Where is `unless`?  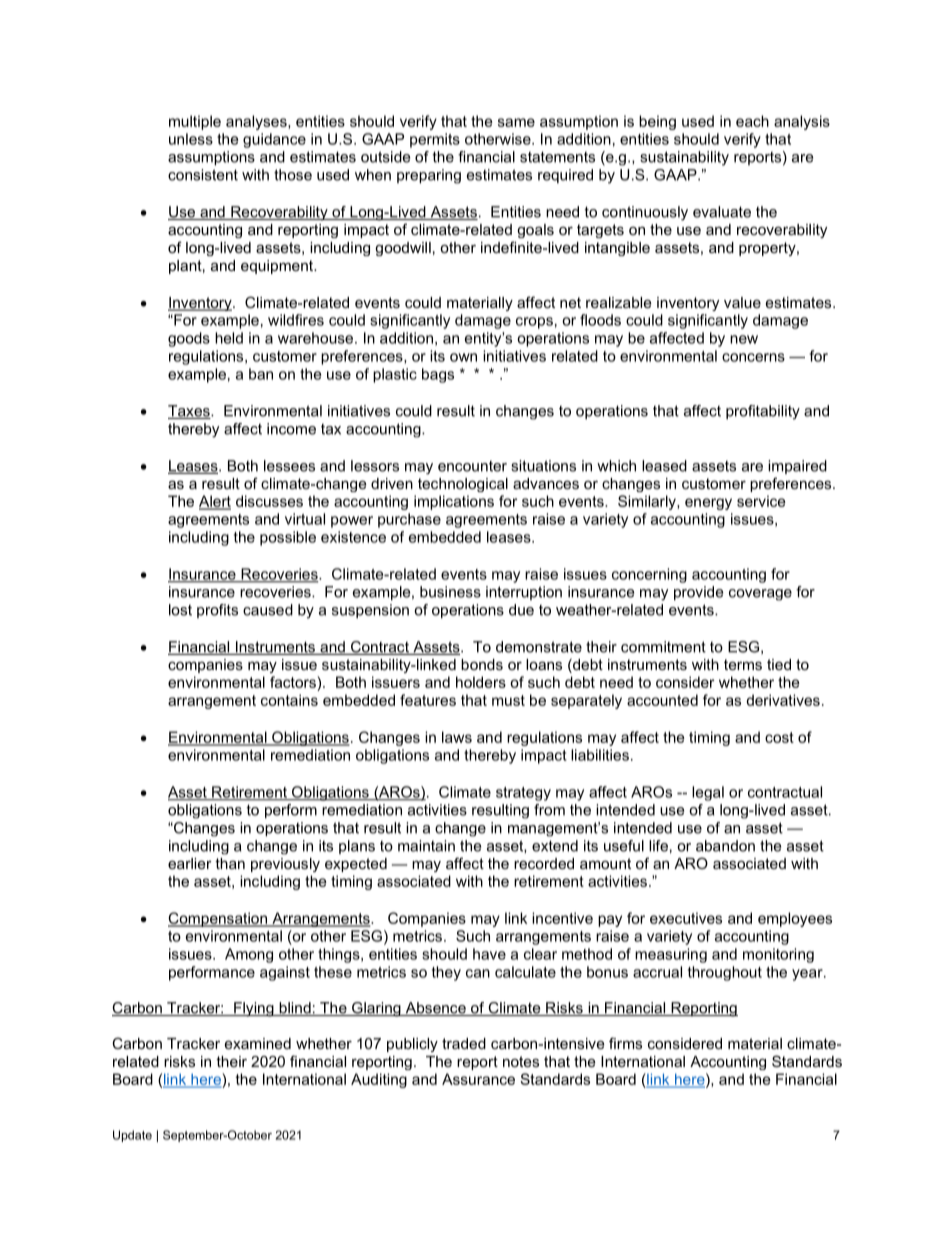 unless is located at coordinates (191, 139).
